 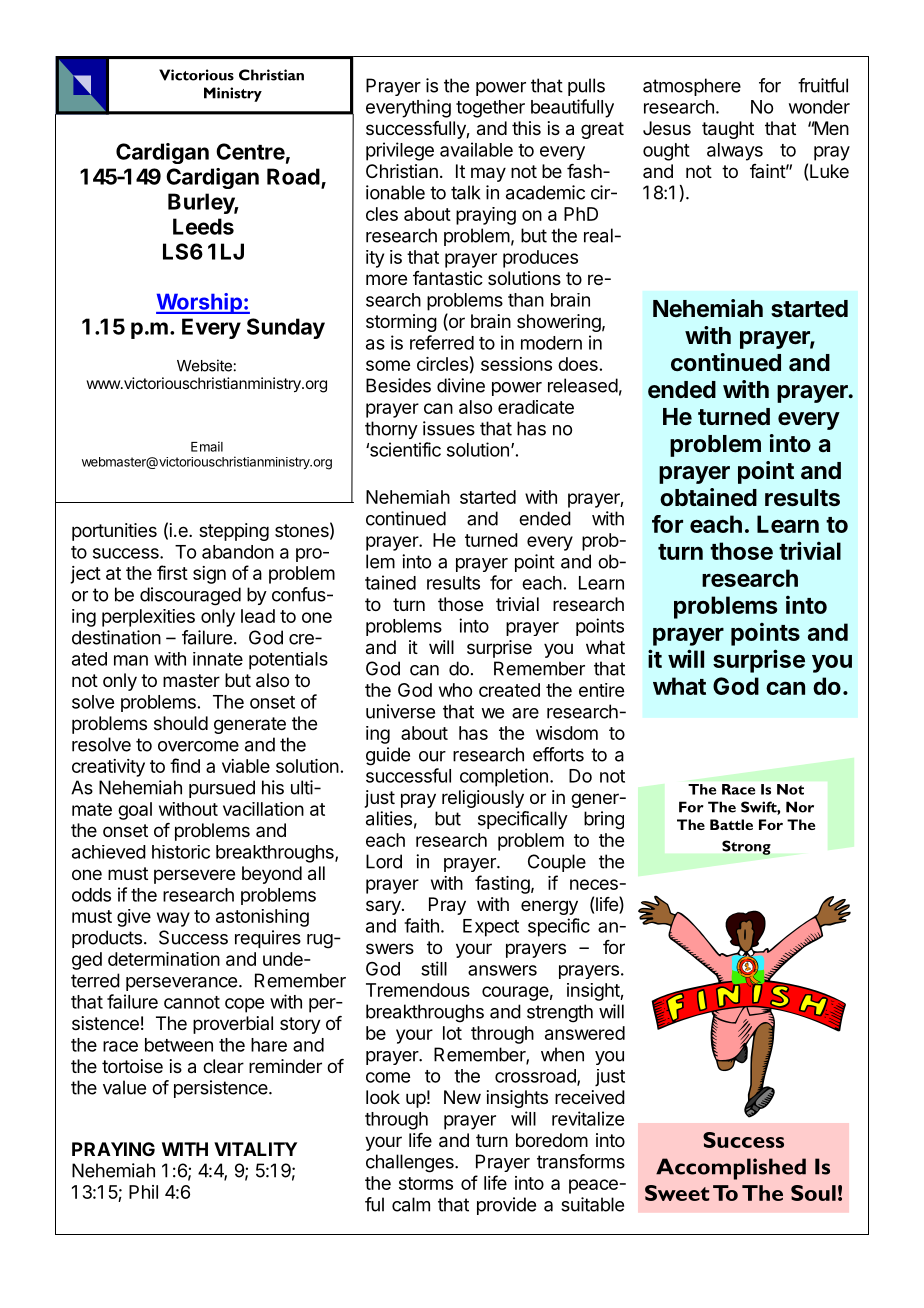 I want to click on together, so click(x=490, y=109).
